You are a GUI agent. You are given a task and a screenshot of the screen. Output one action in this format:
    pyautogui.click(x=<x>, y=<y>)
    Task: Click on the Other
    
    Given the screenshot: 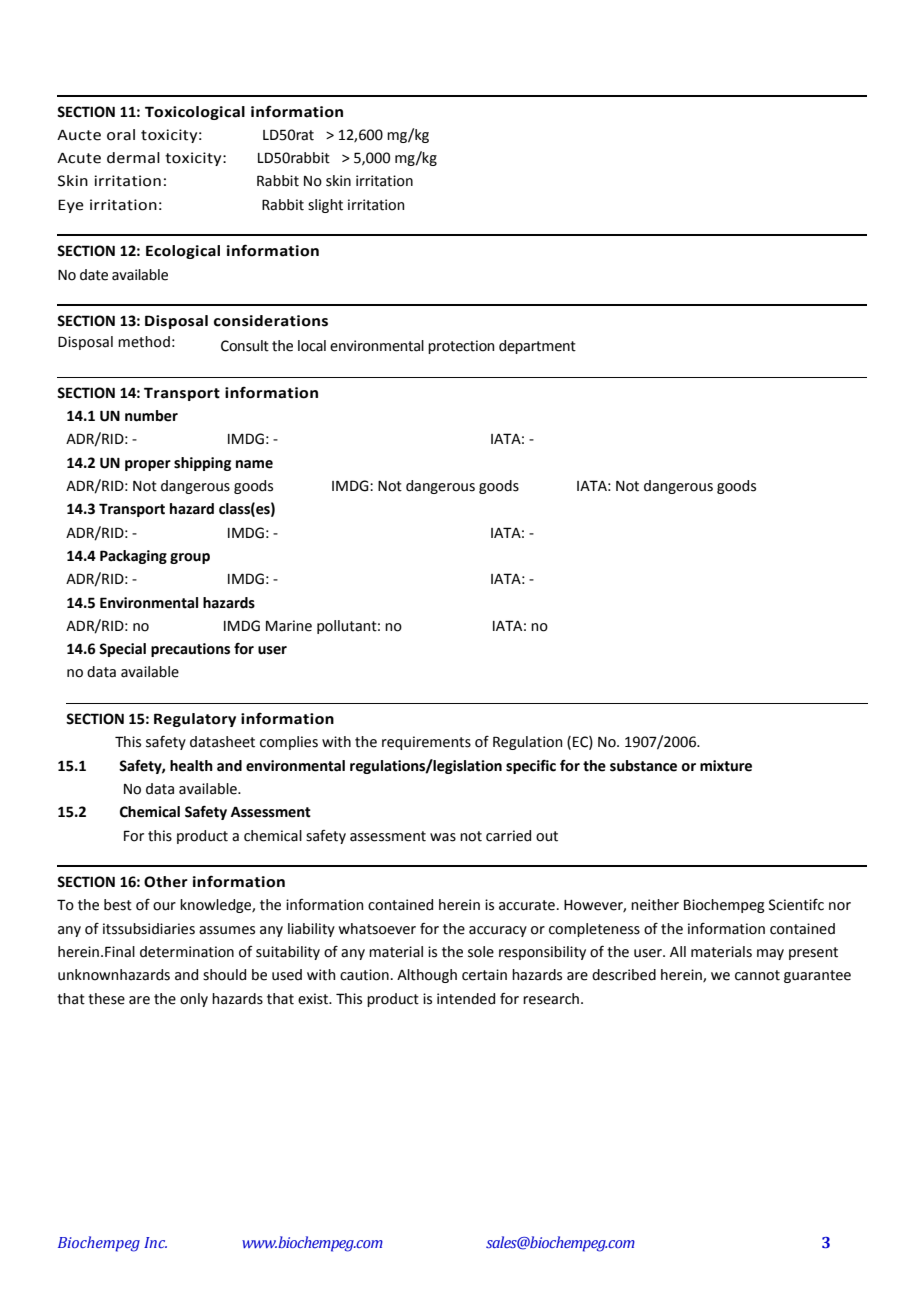 What is the action you would take?
    pyautogui.click(x=166, y=882)
